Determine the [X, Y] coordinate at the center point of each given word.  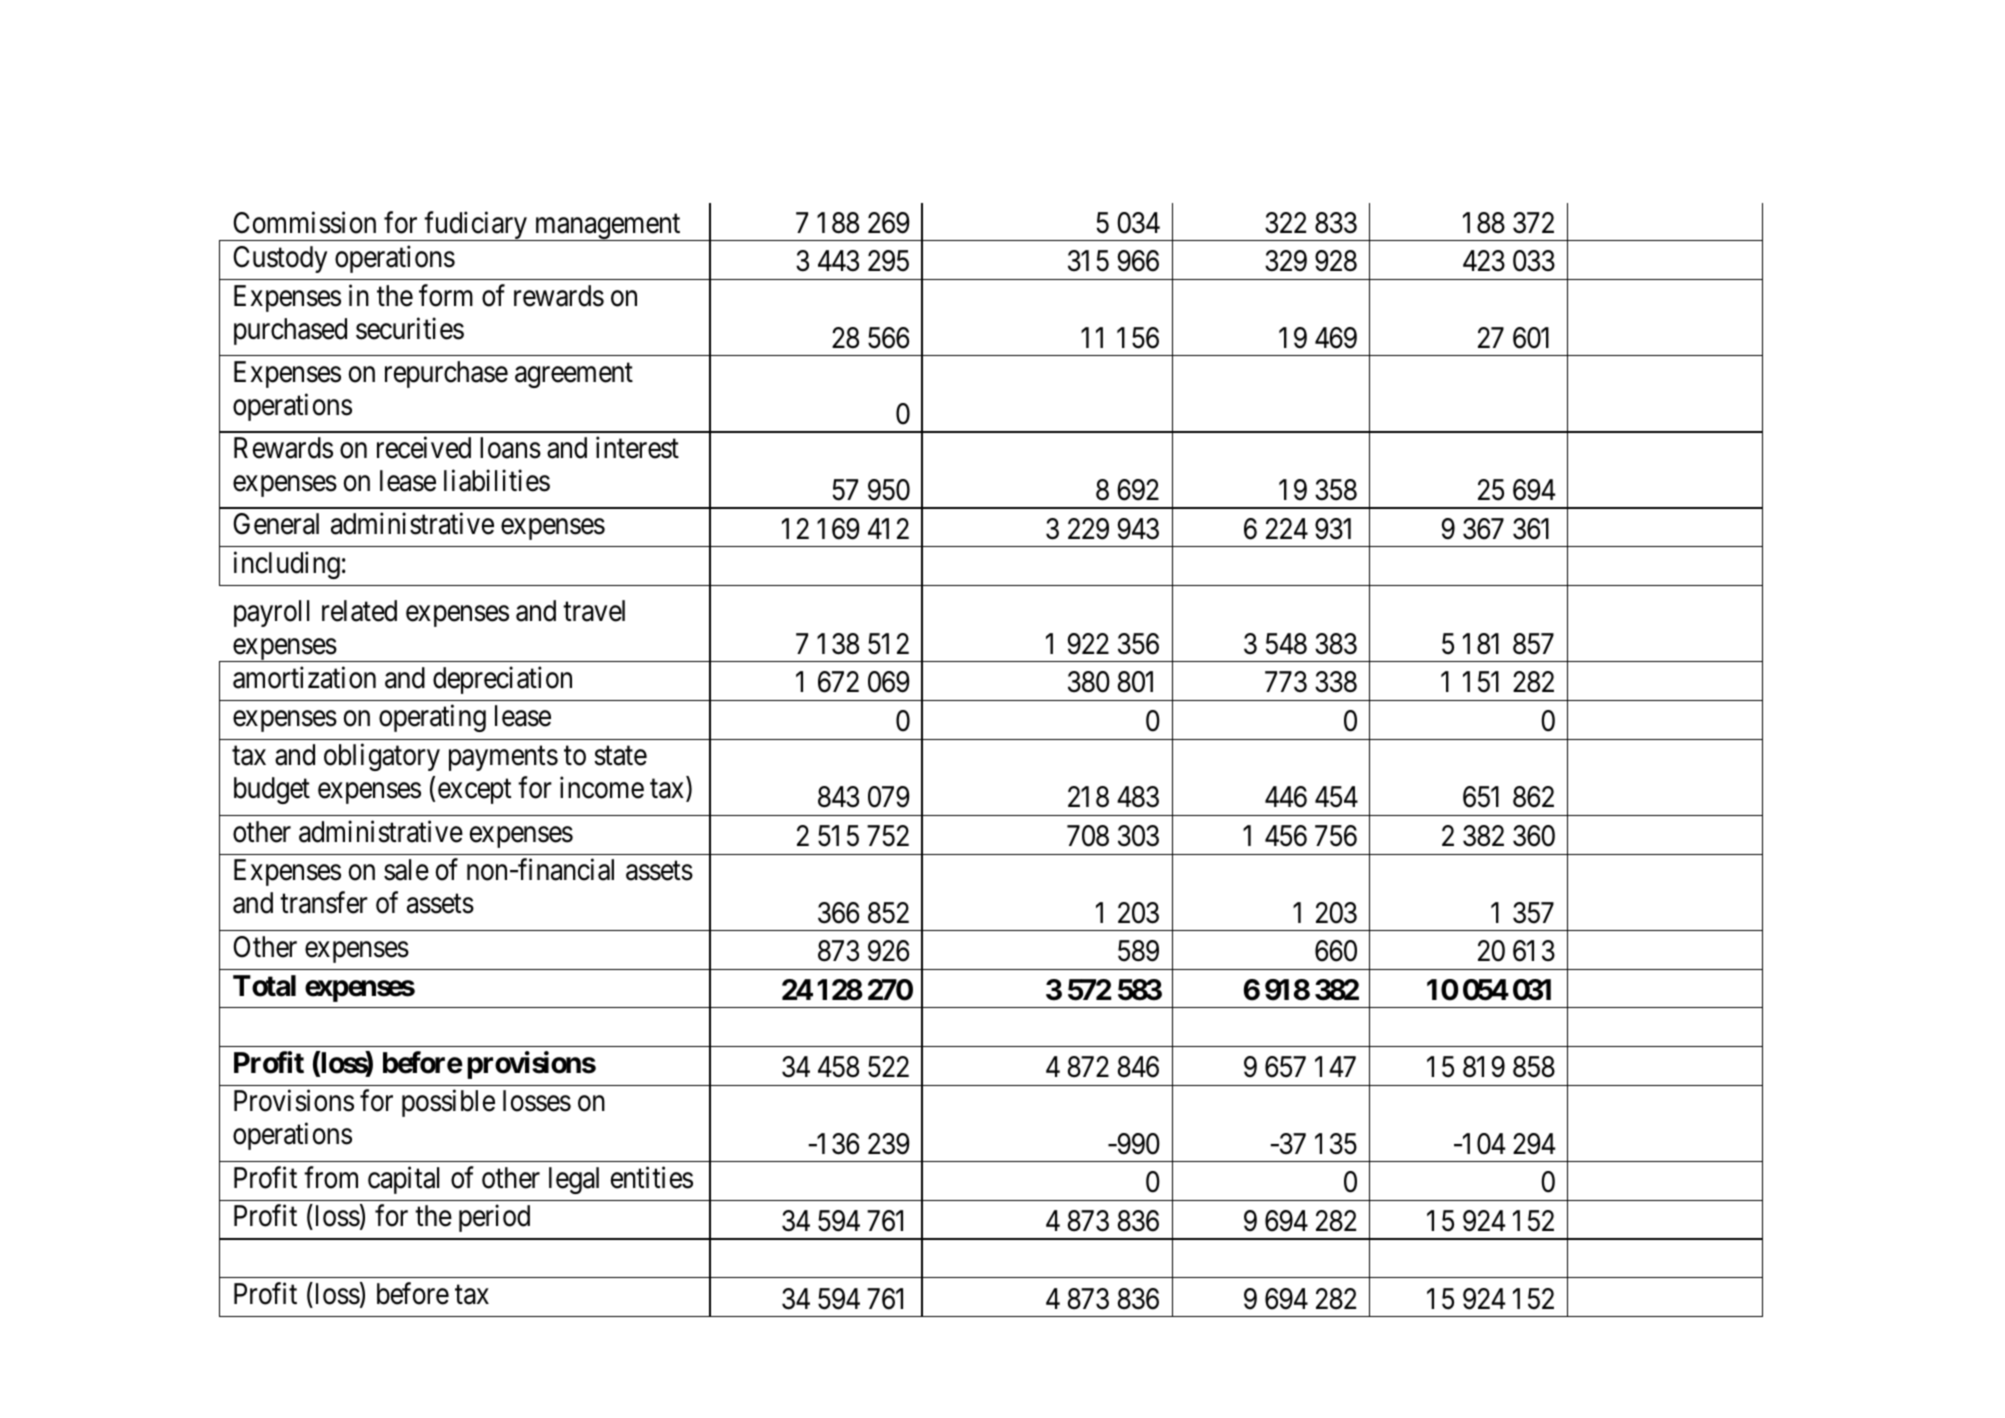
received [424, 448]
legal [574, 1180]
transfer [324, 903]
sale [406, 870]
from [331, 1177]
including [287, 565]
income [602, 788]
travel [594, 611]
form [446, 295]
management [607, 227]
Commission [304, 222]
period [494, 1218]
